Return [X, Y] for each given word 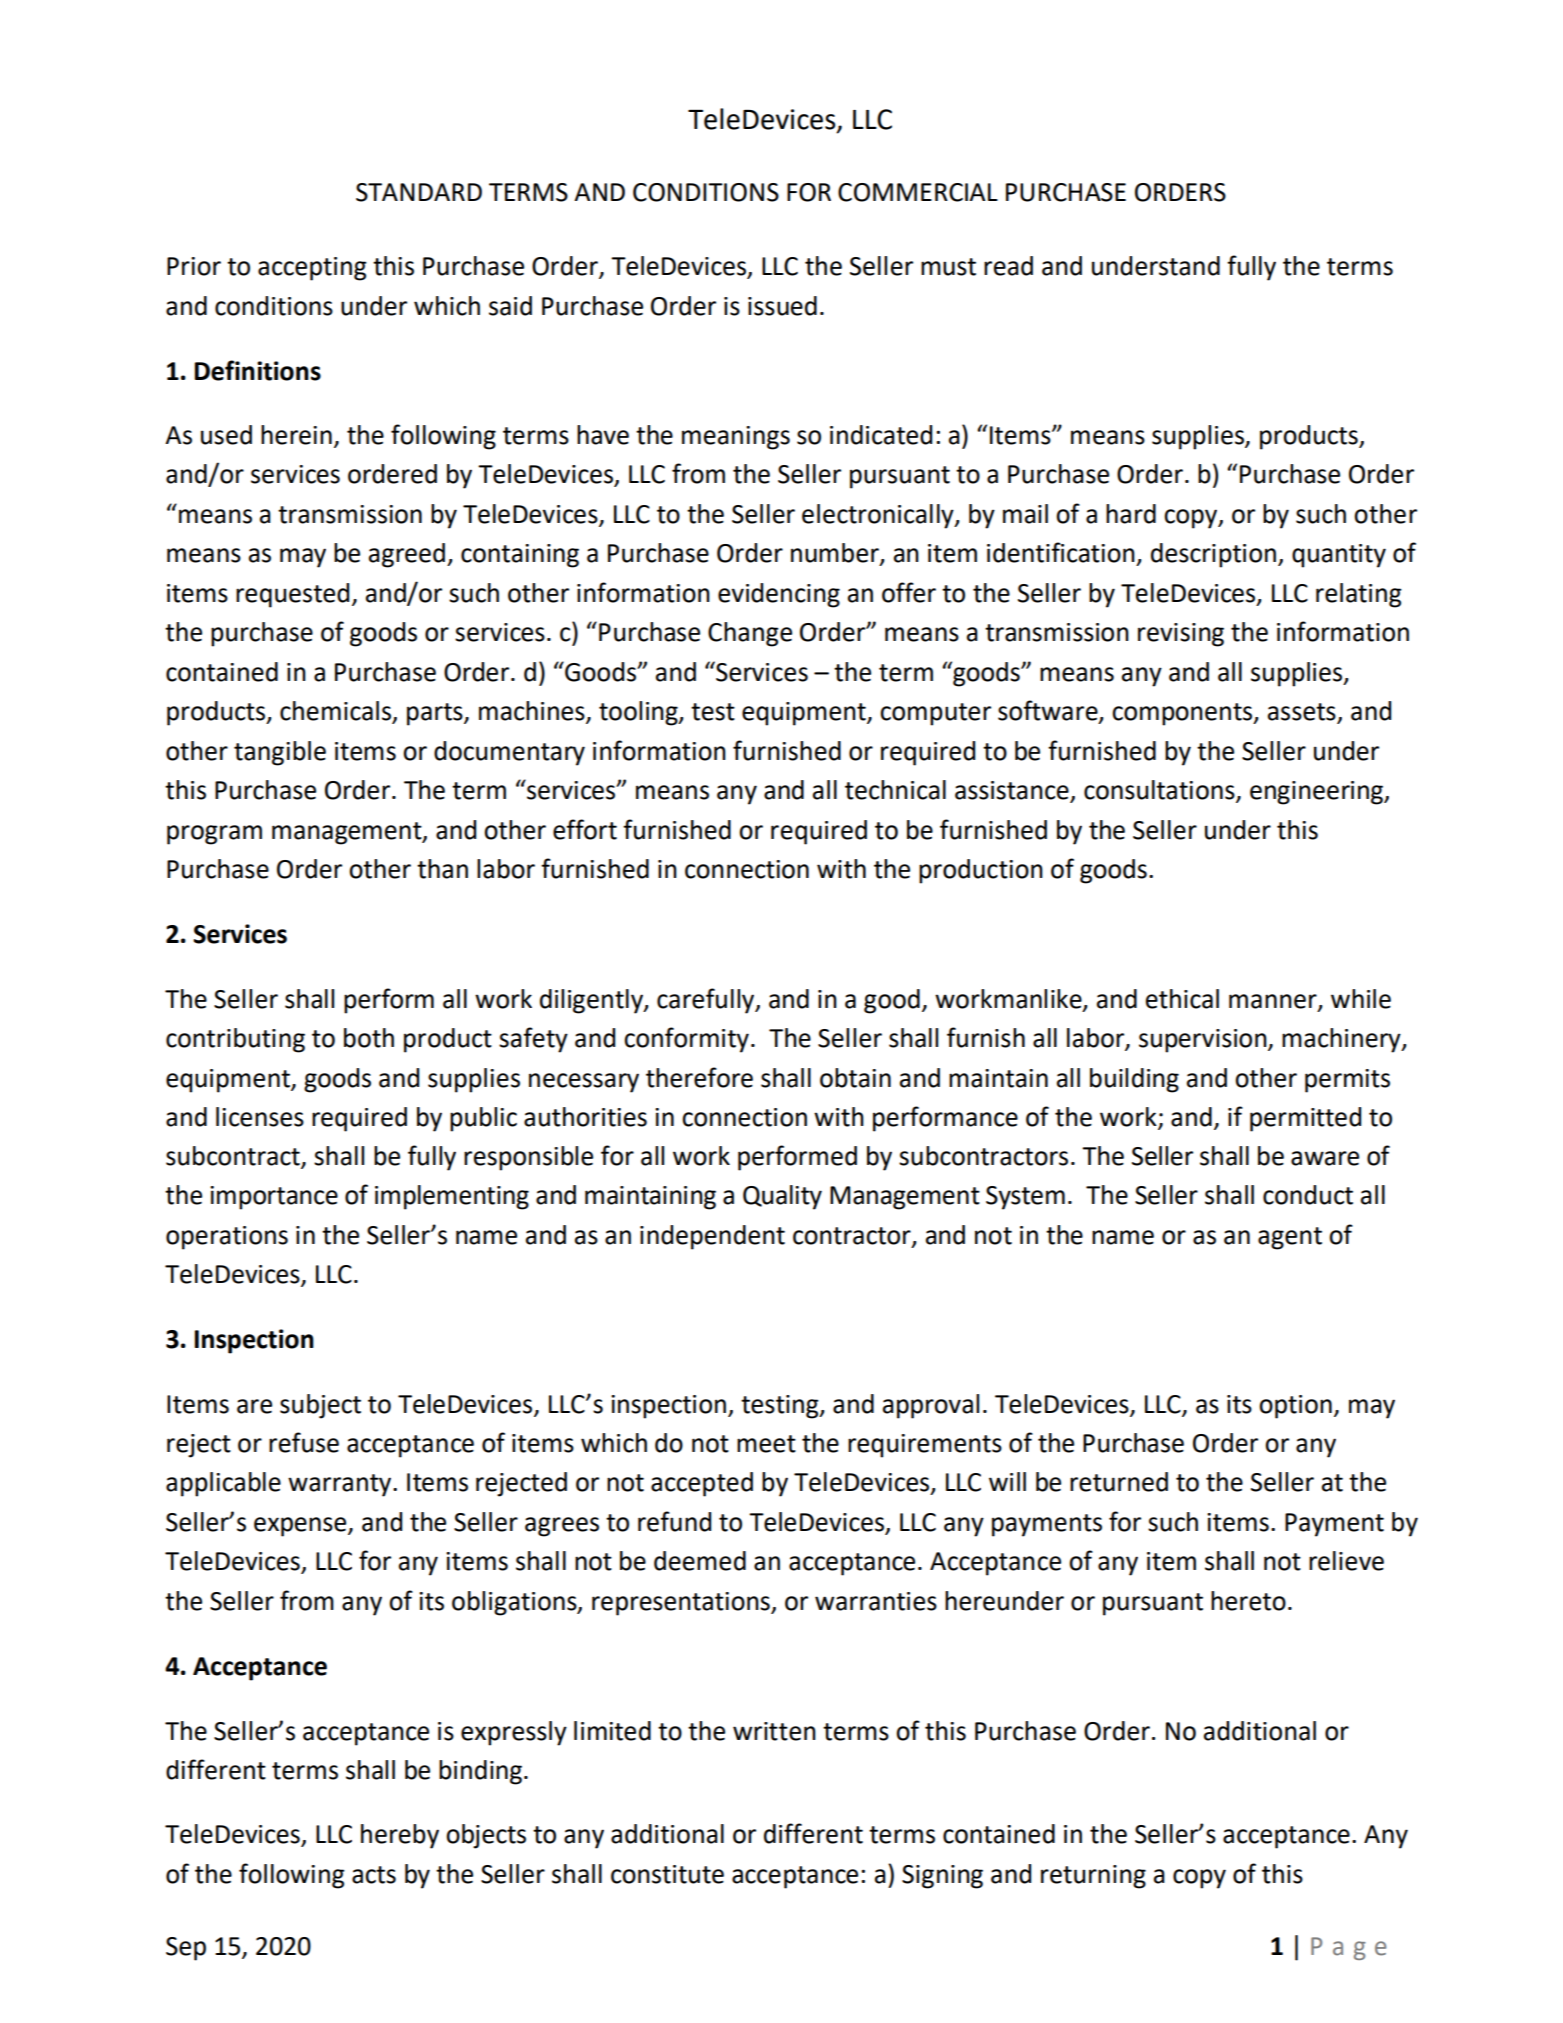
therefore [699, 1077]
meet [766, 1444]
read [1008, 266]
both [369, 1038]
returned [1119, 1482]
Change [750, 634]
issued [782, 306]
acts [374, 1875]
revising [1181, 635]
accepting [312, 269]
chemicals [337, 712]
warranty [341, 1485]
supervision [1204, 1041]
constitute [667, 1874]
